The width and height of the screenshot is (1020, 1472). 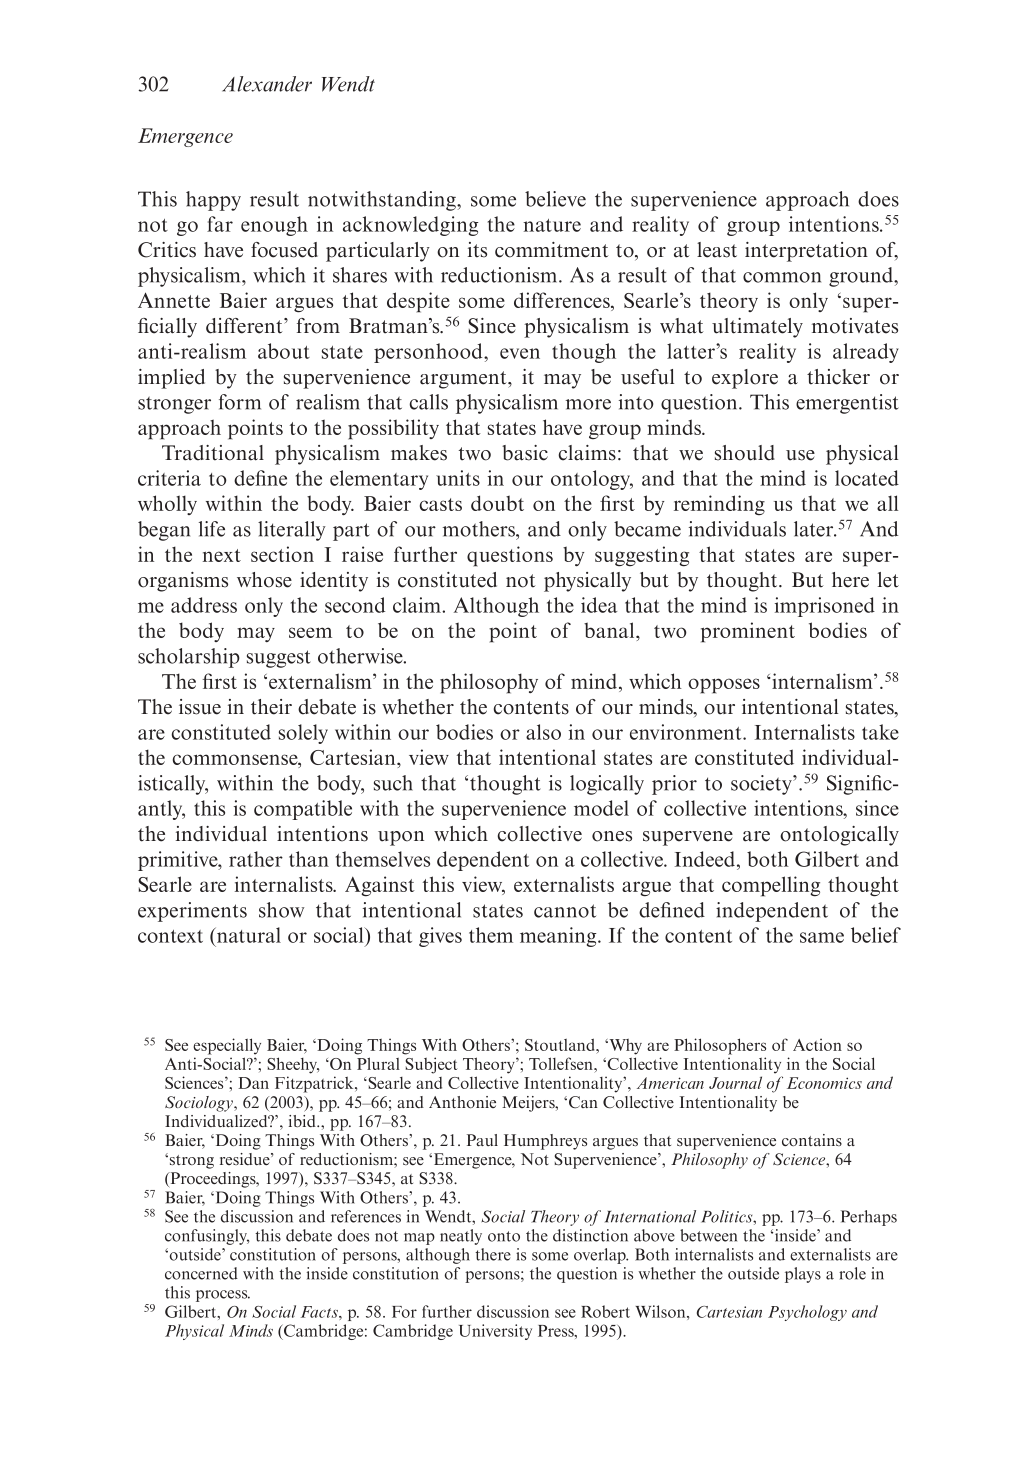 What do you see at coordinates (240, 402) in the screenshot?
I see `form` at bounding box center [240, 402].
